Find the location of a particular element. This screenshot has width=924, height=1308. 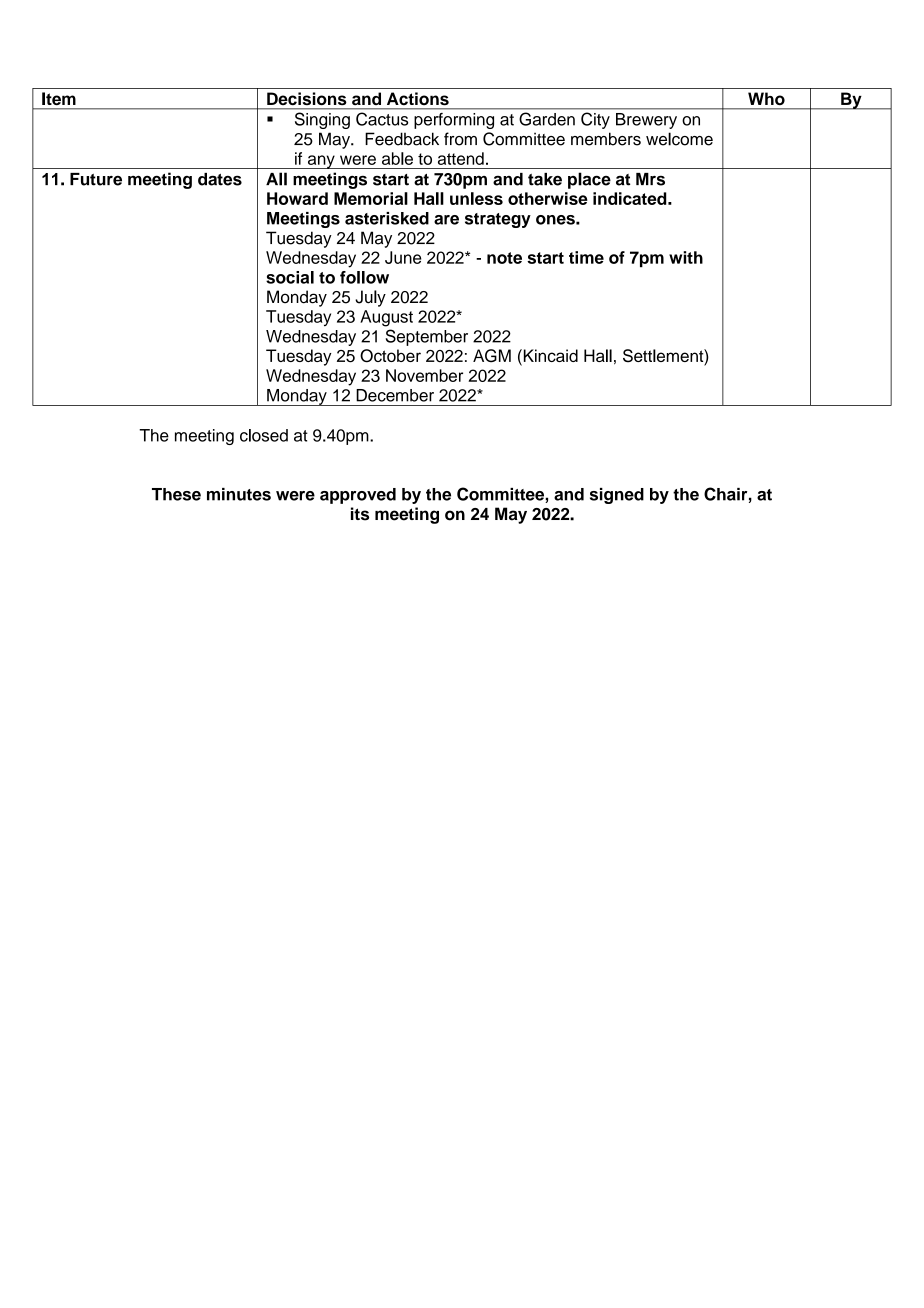

members is located at coordinates (606, 139).
